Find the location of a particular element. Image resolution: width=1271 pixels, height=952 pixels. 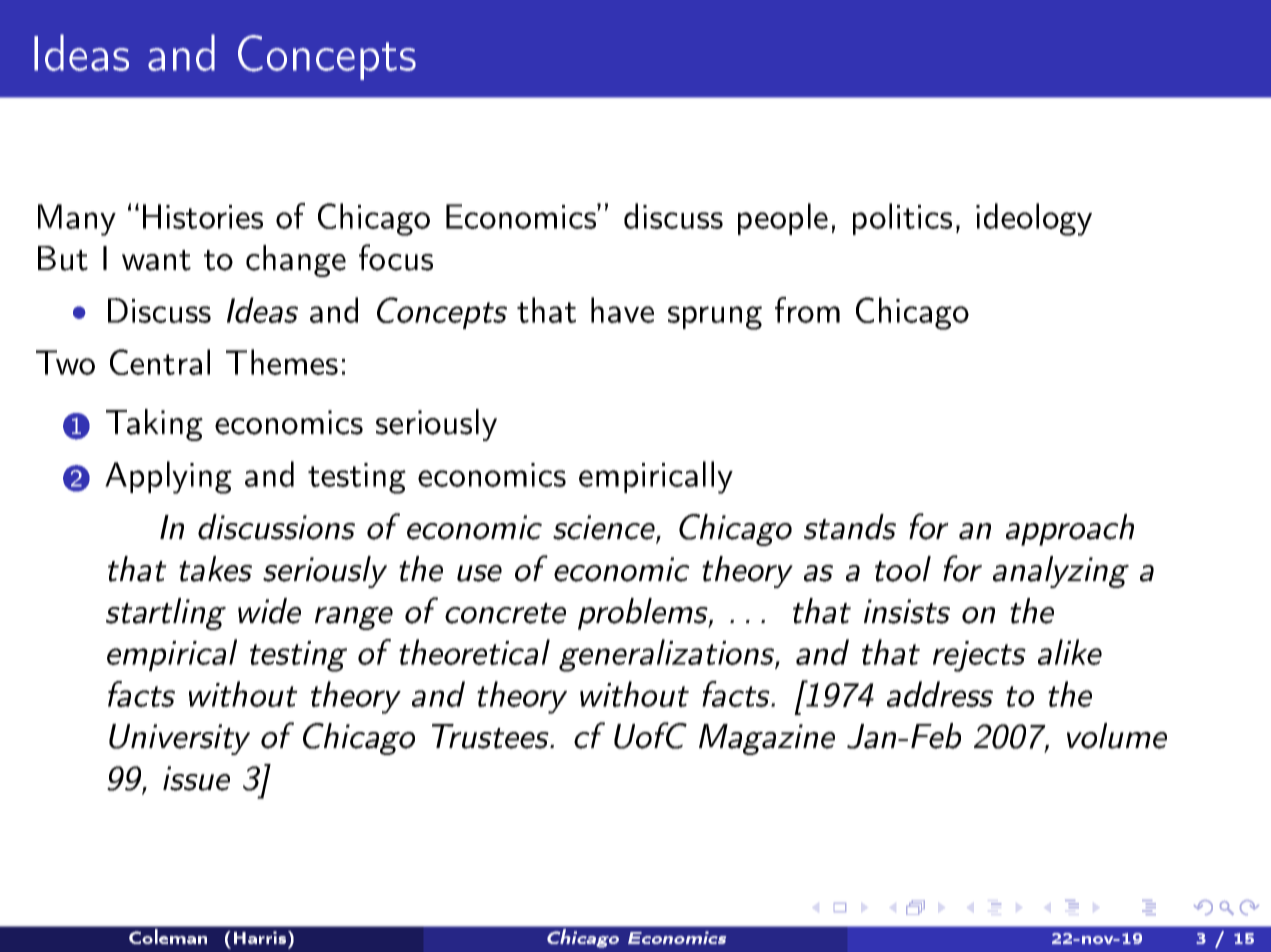

generalizations is located at coordinates (667, 655).
